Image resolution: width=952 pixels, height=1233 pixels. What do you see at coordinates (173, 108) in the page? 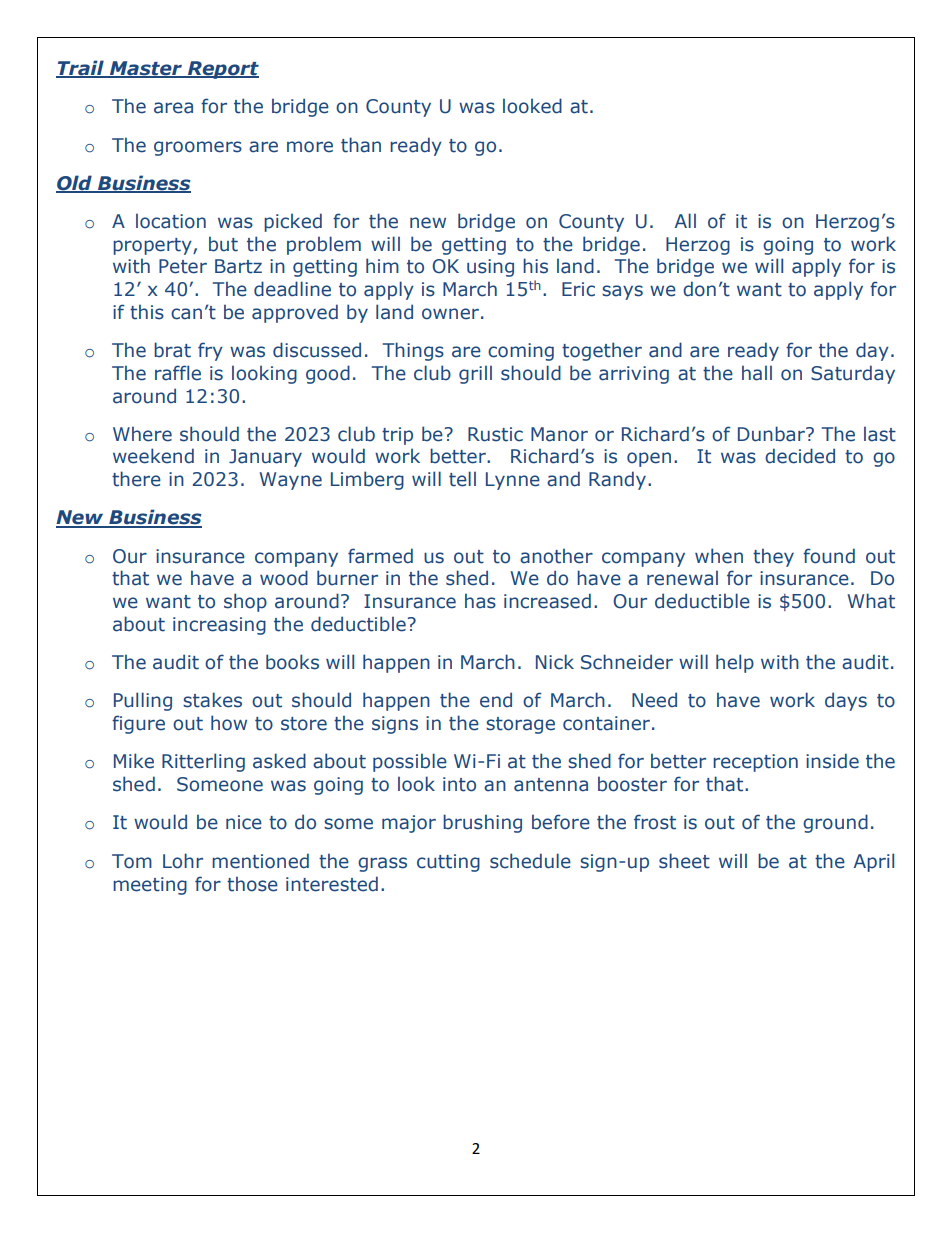
I see `area` at bounding box center [173, 108].
